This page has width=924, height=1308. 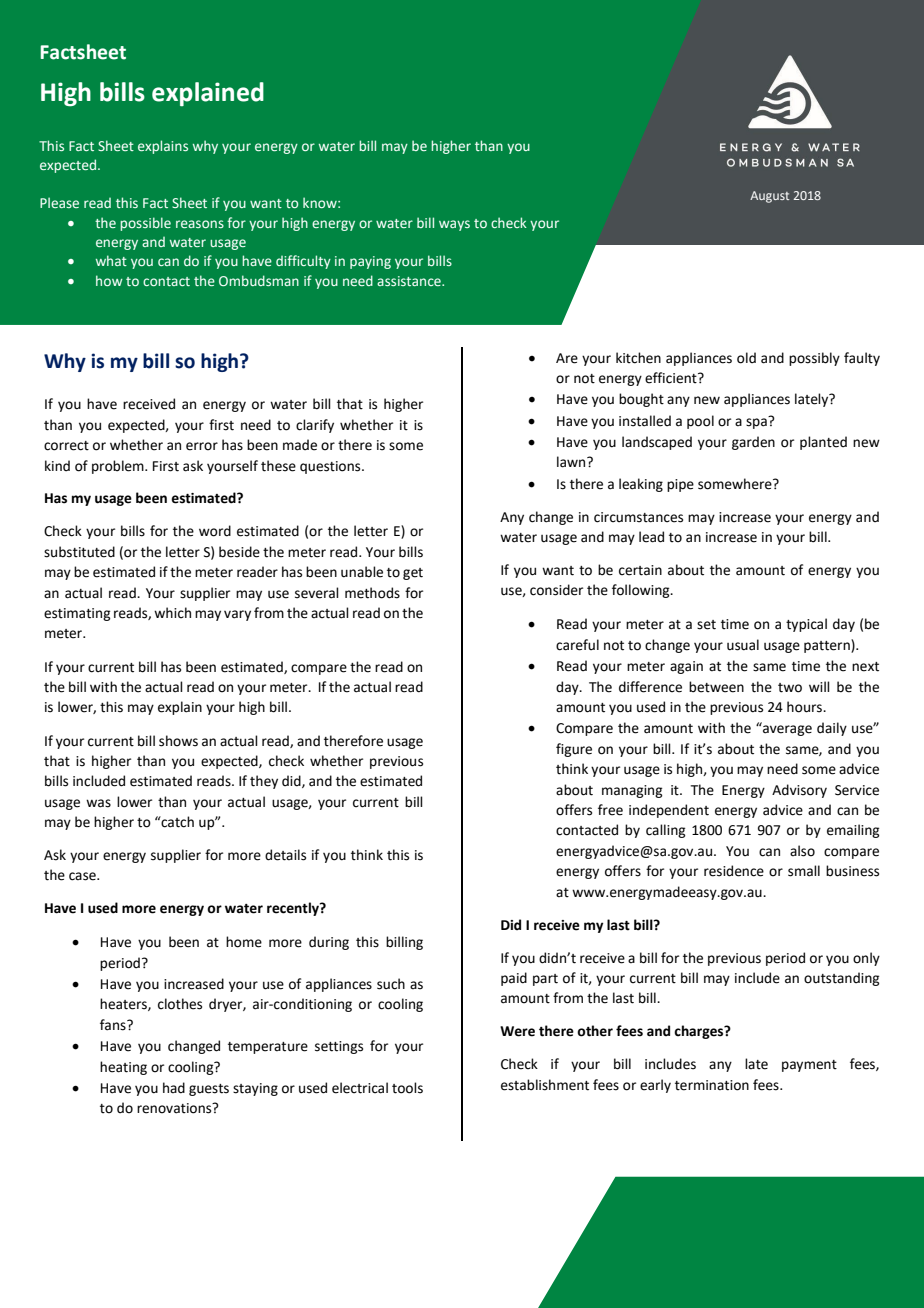 What do you see at coordinates (145, 224) in the page?
I see `possible` at bounding box center [145, 224].
